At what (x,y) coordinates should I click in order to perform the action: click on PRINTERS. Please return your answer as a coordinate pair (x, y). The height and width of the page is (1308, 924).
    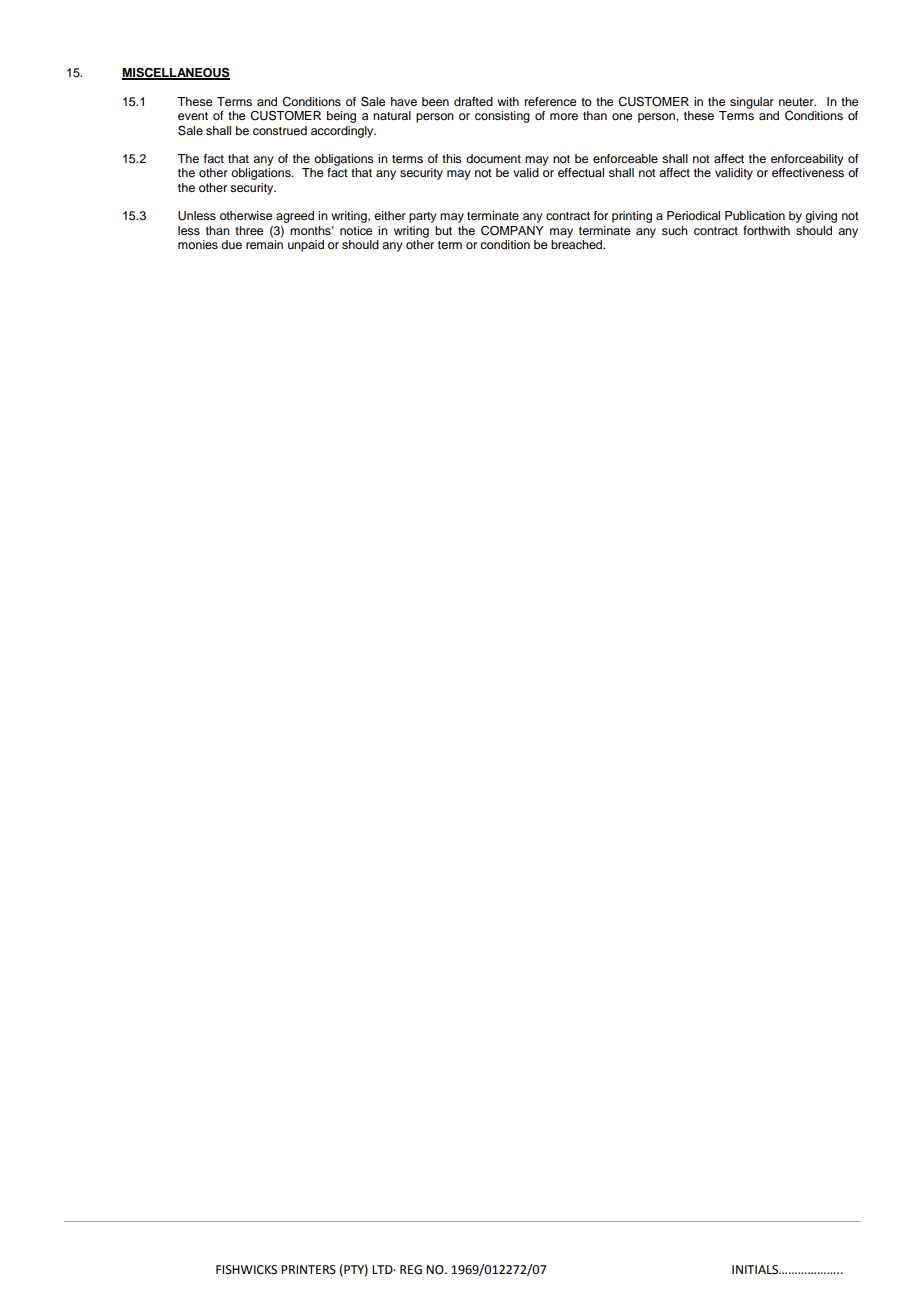
    Looking at the image, I should click on (308, 1270).
